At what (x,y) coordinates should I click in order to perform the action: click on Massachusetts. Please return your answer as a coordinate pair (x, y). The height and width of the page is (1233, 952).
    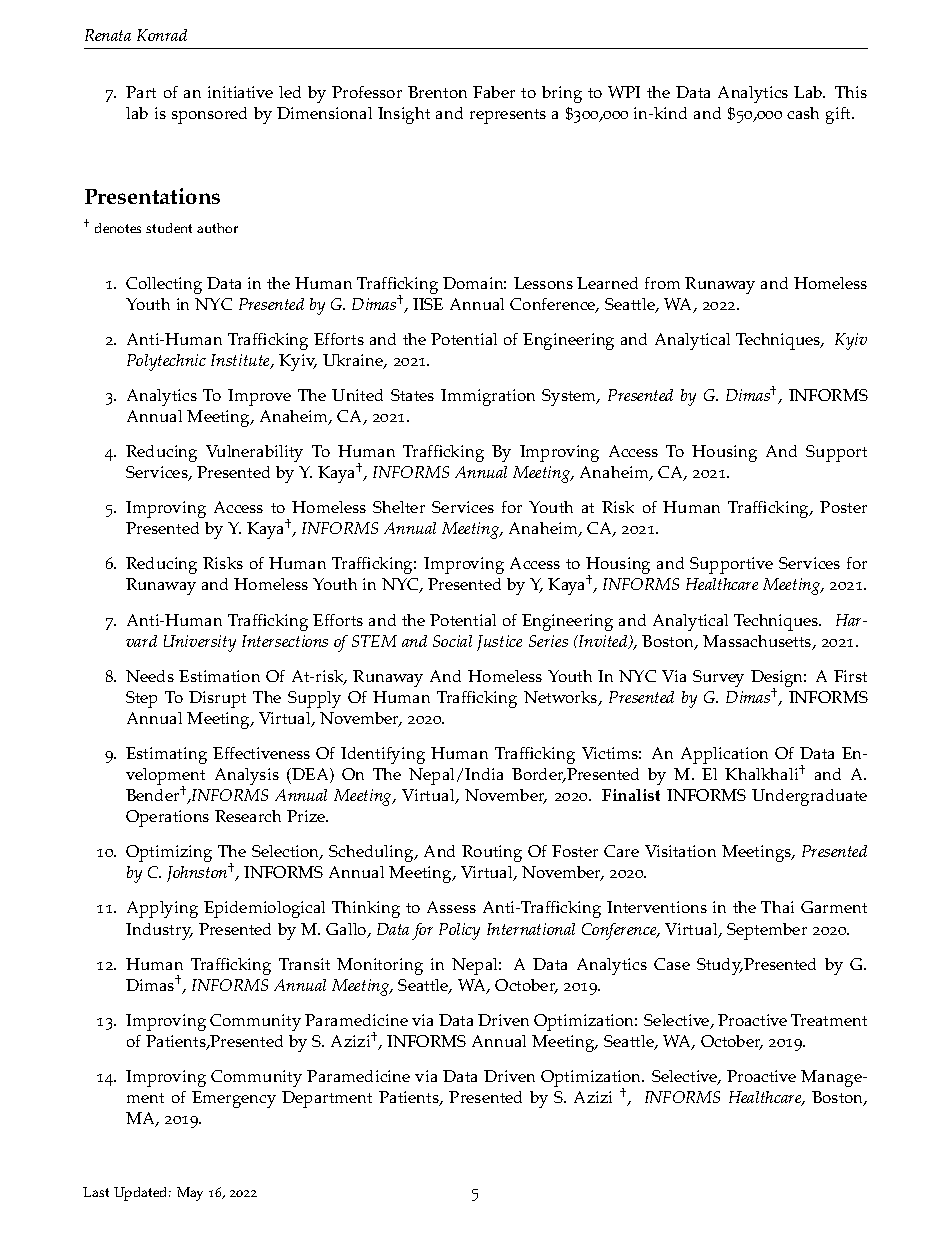
    Looking at the image, I should click on (758, 642).
